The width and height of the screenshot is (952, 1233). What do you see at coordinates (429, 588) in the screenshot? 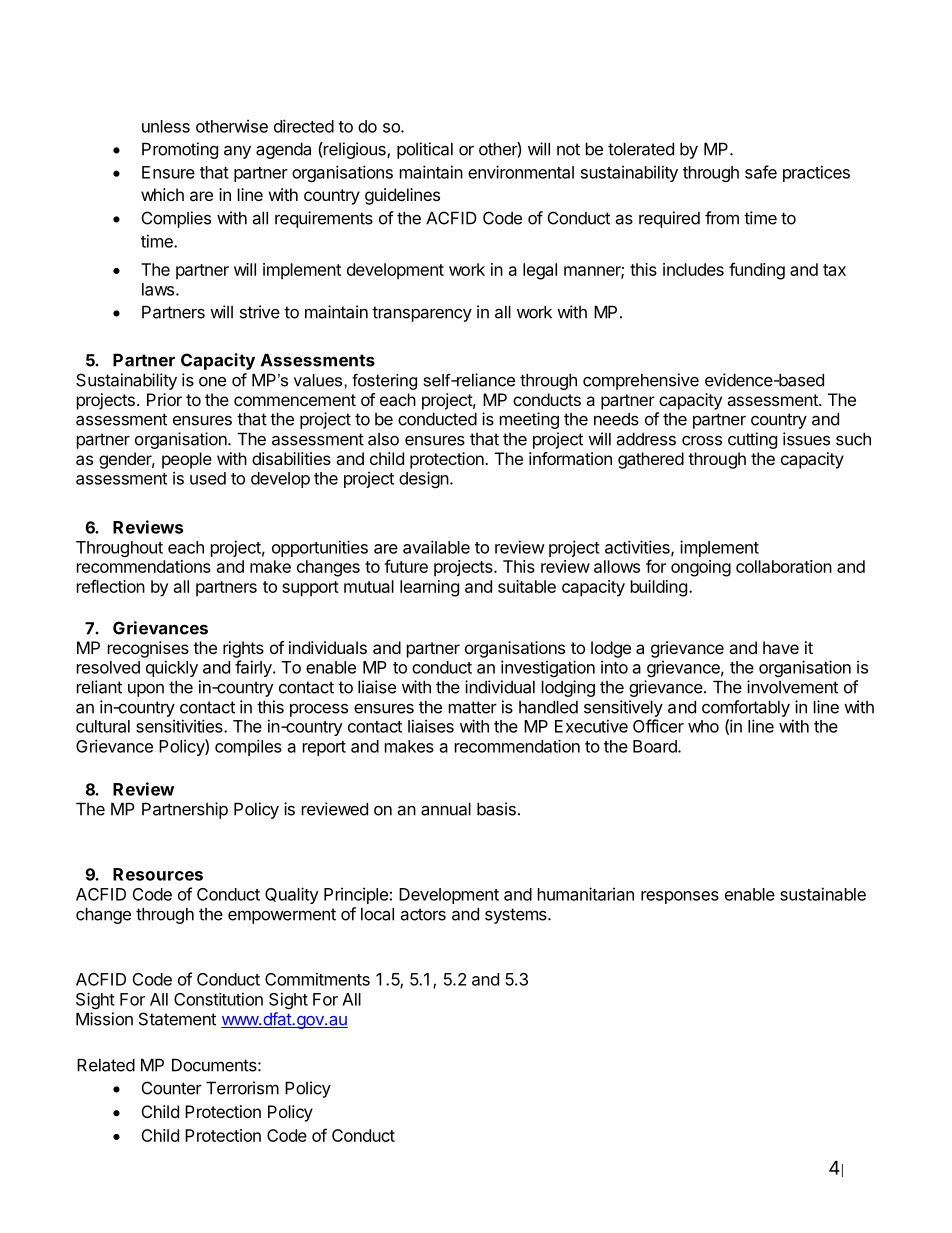
I see `learning` at bounding box center [429, 588].
